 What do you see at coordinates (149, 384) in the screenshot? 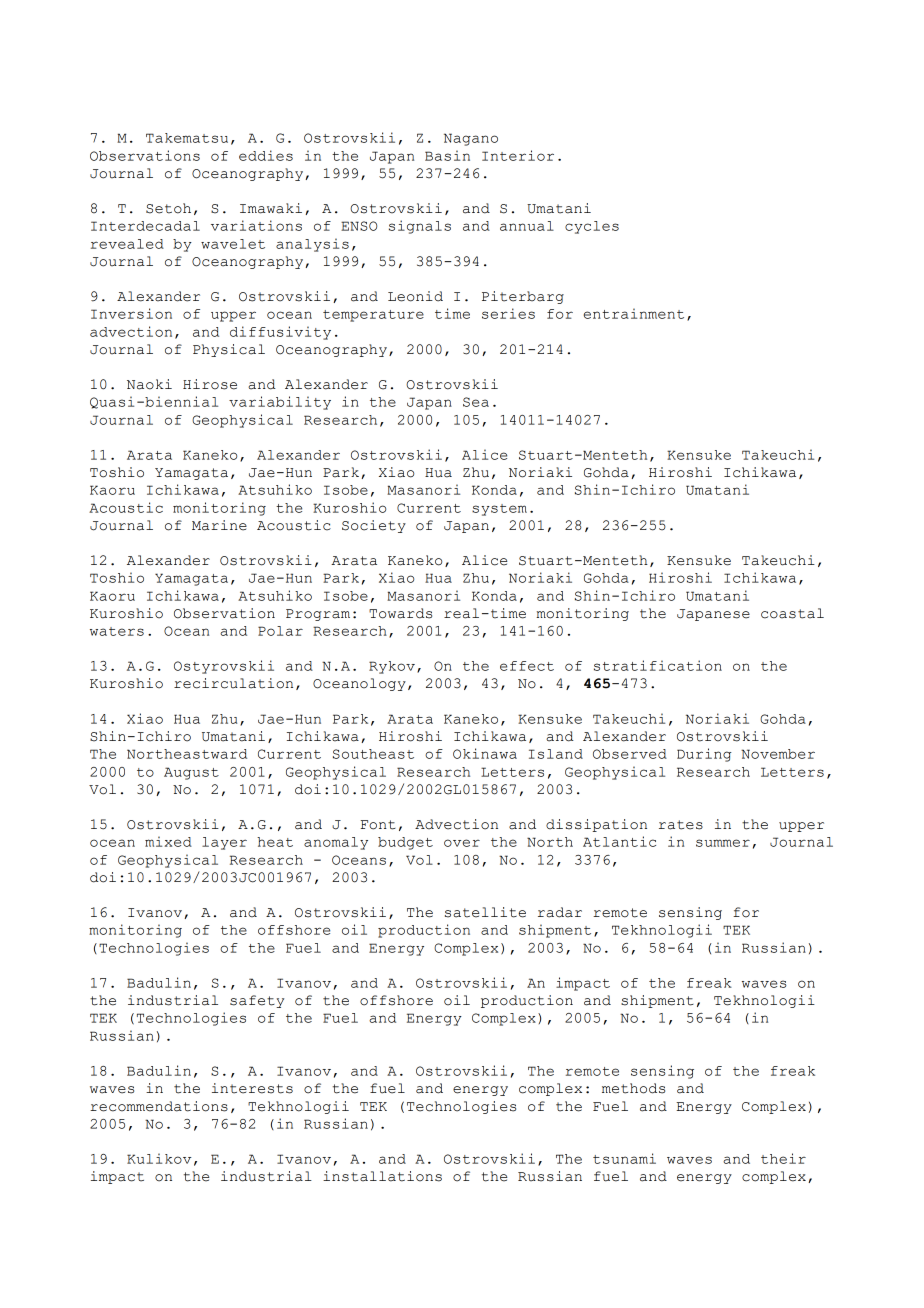
I see `Naoki` at bounding box center [149, 384].
